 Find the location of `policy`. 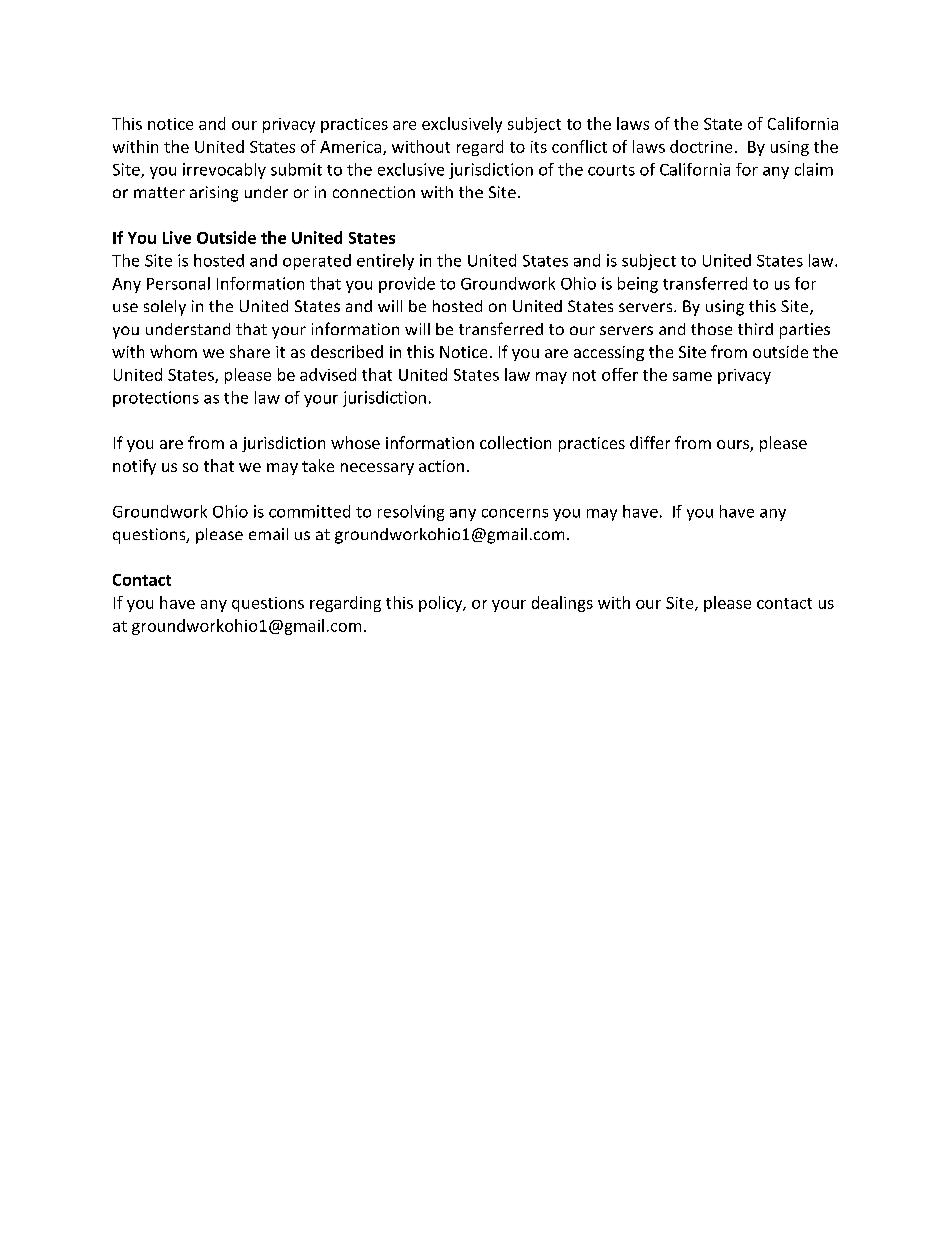

policy is located at coordinates (442, 604).
